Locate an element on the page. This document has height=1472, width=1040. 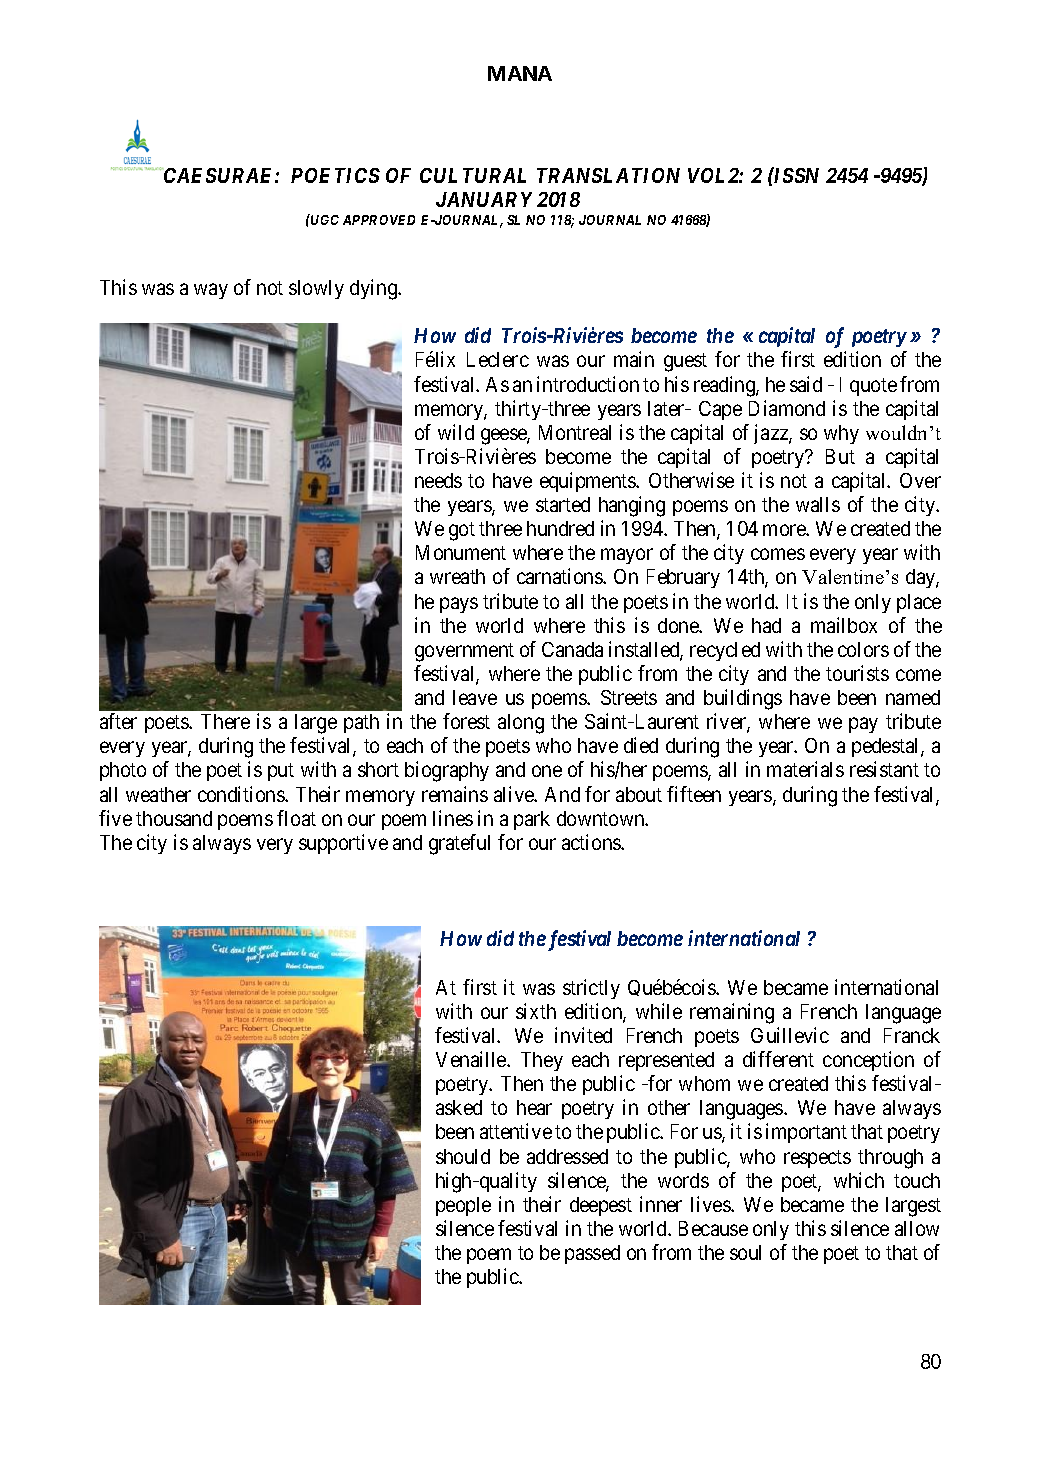
people is located at coordinates (463, 1206).
